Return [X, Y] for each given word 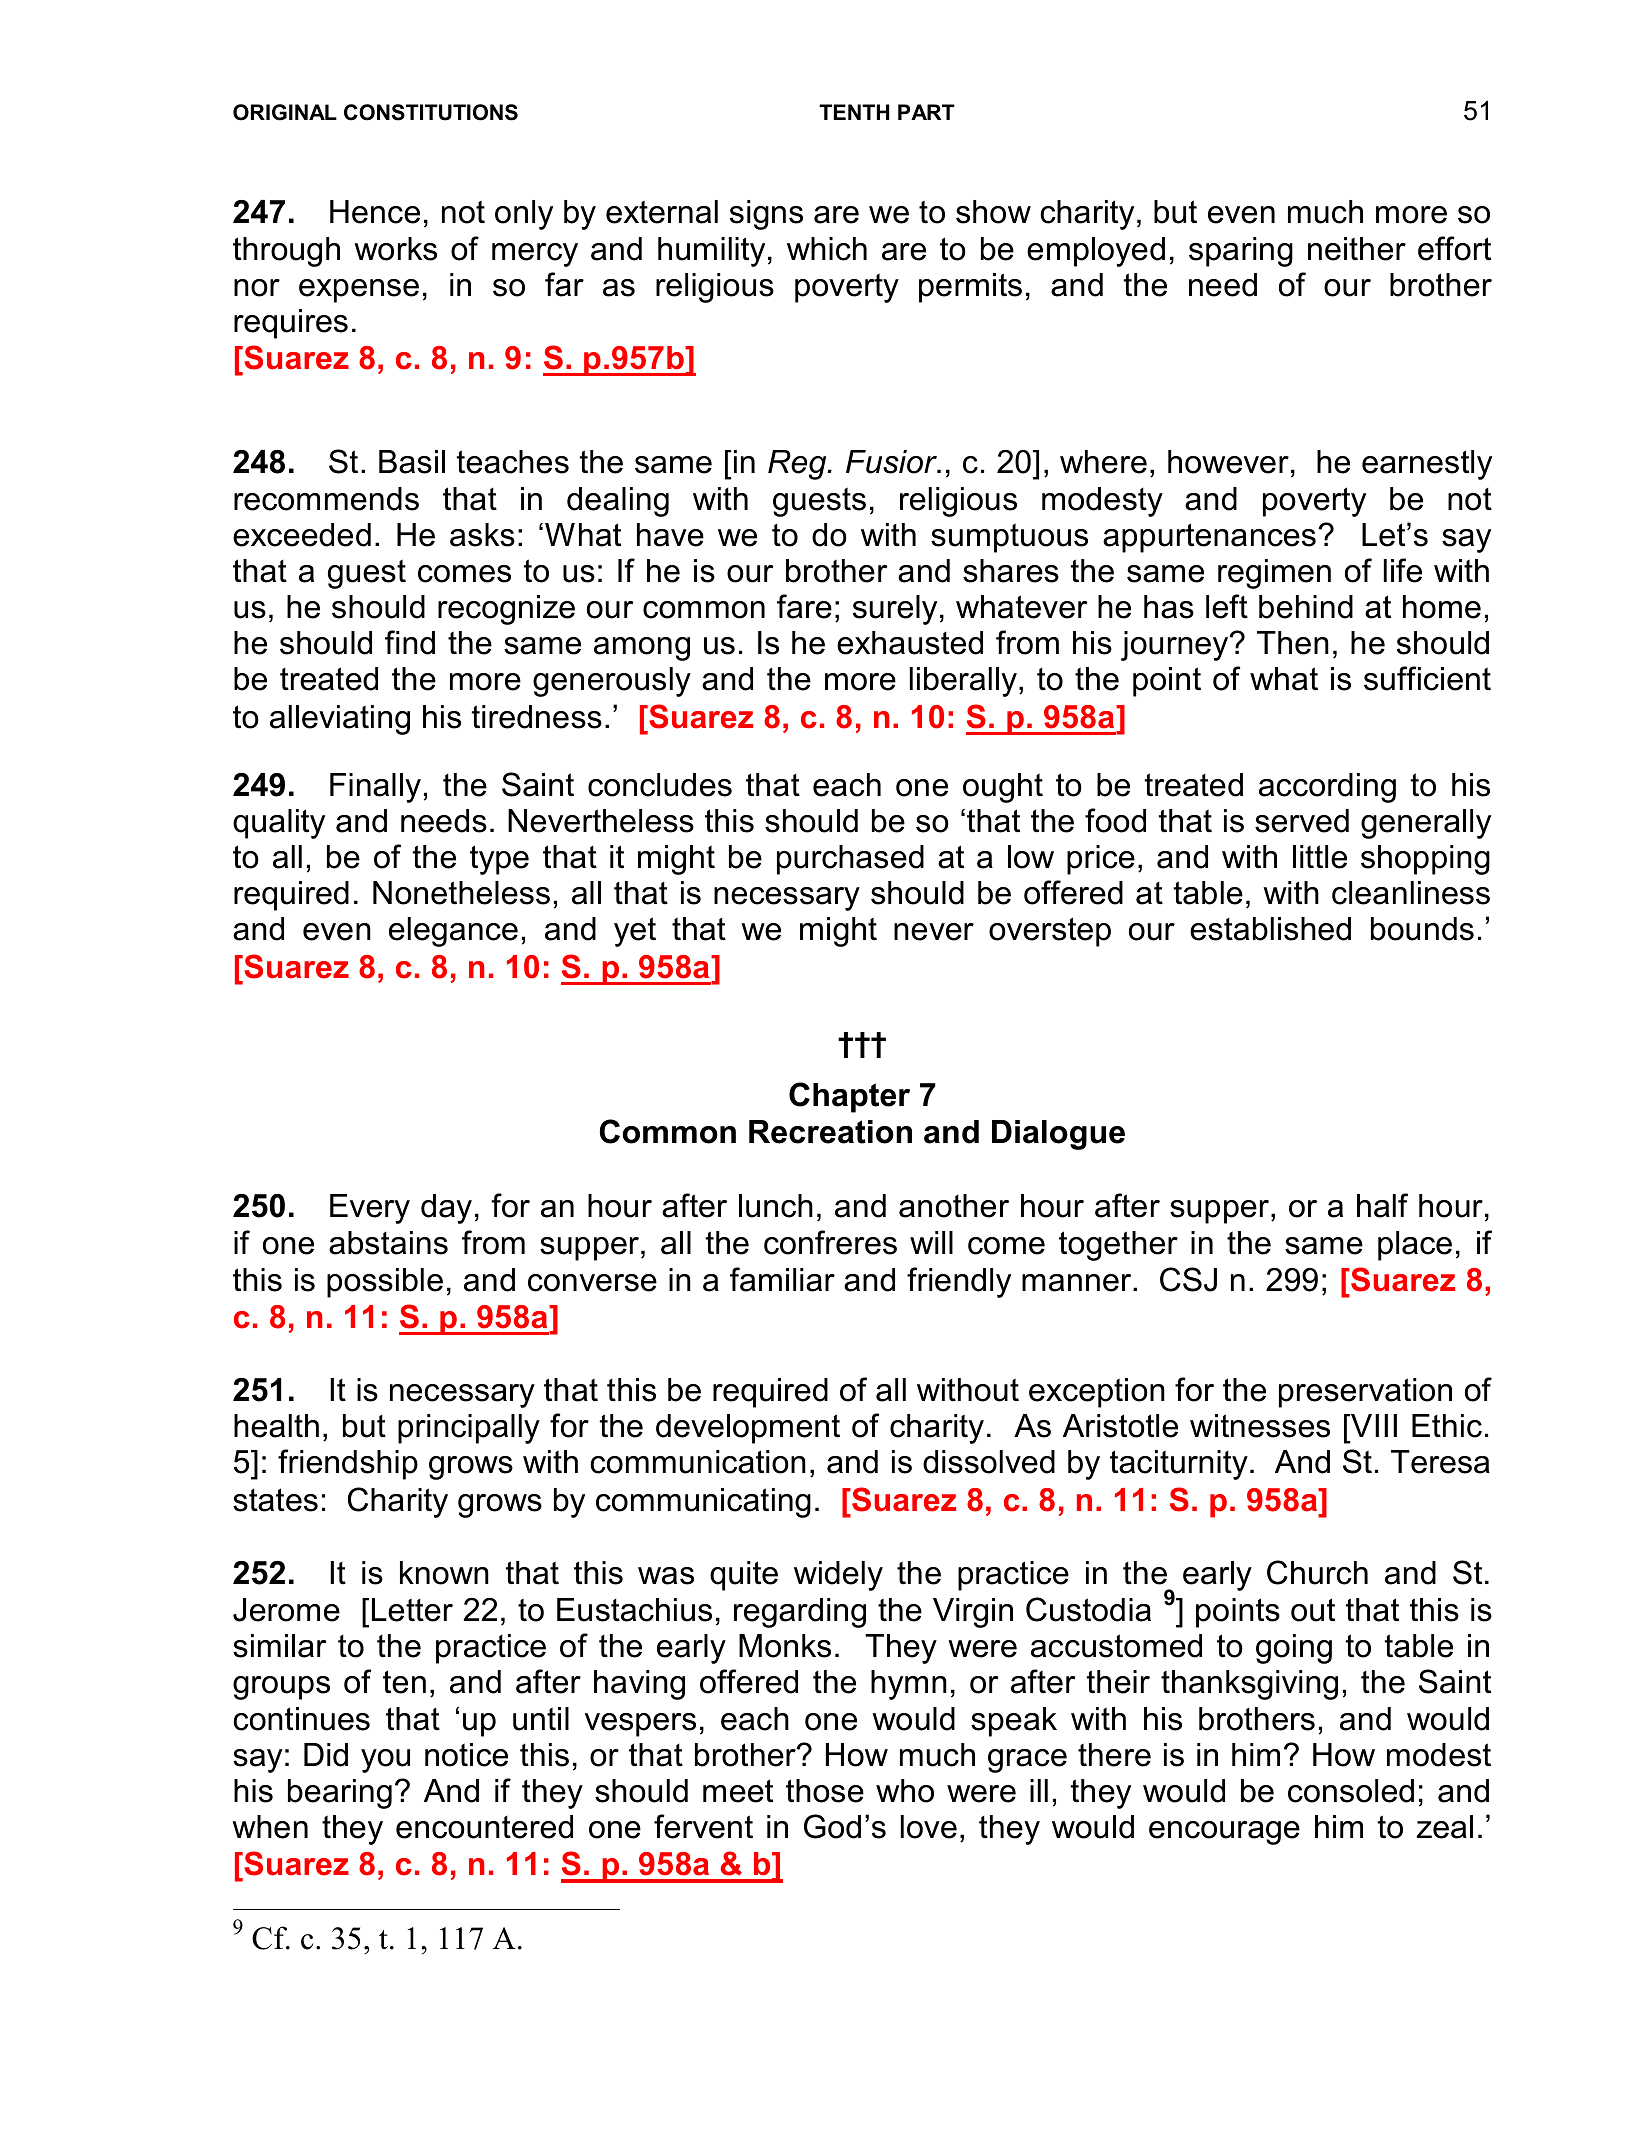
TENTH [854, 112]
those [825, 1791]
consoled [1351, 1791]
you [385, 1761]
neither [1357, 249]
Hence [375, 212]
